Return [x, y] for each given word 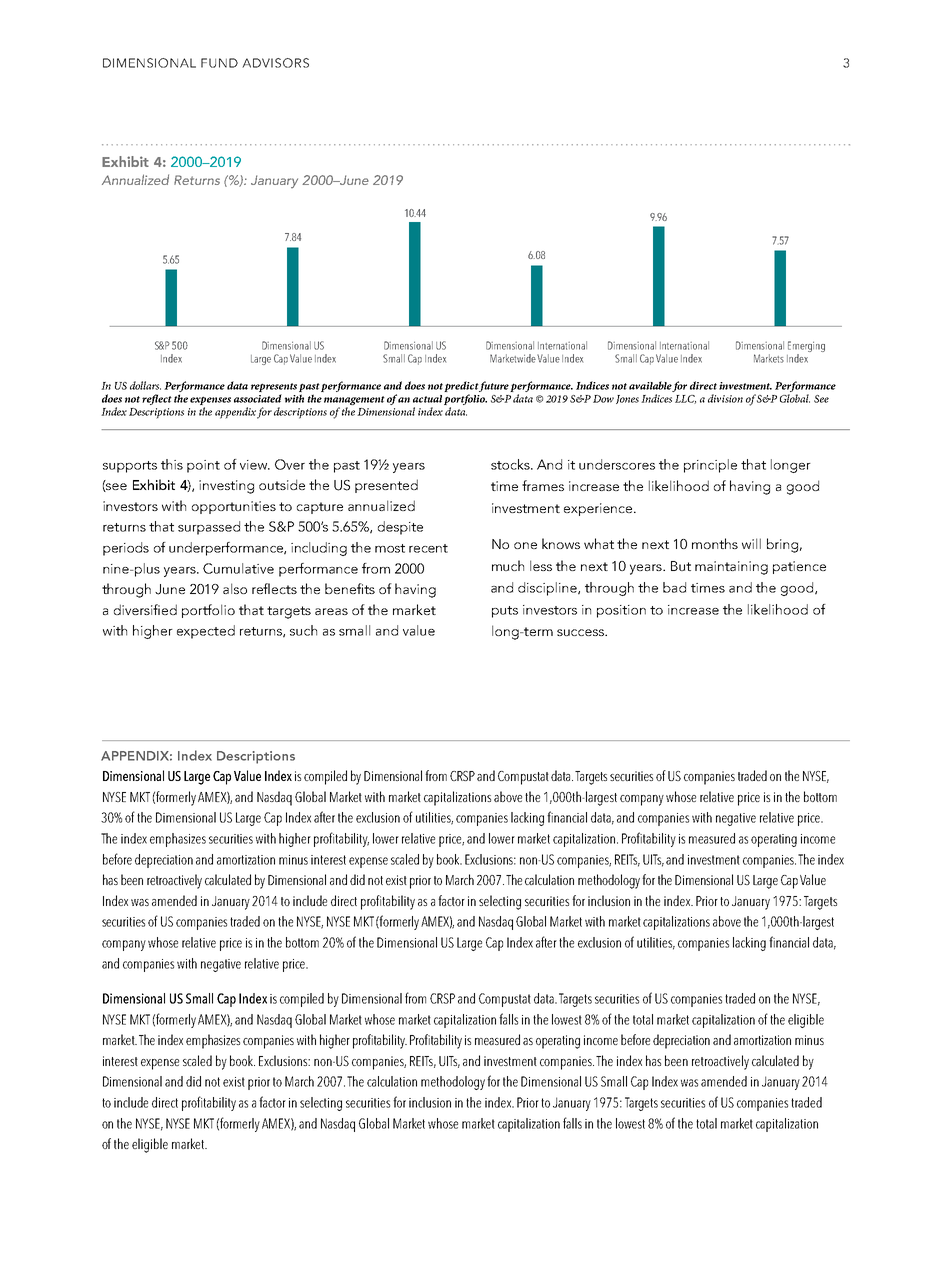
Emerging [806, 348]
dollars [145, 385]
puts [505, 612]
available [651, 386]
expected [206, 632]
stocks [511, 464]
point [203, 466]
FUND [219, 63]
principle [710, 466]
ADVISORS [275, 63]
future [493, 386]
